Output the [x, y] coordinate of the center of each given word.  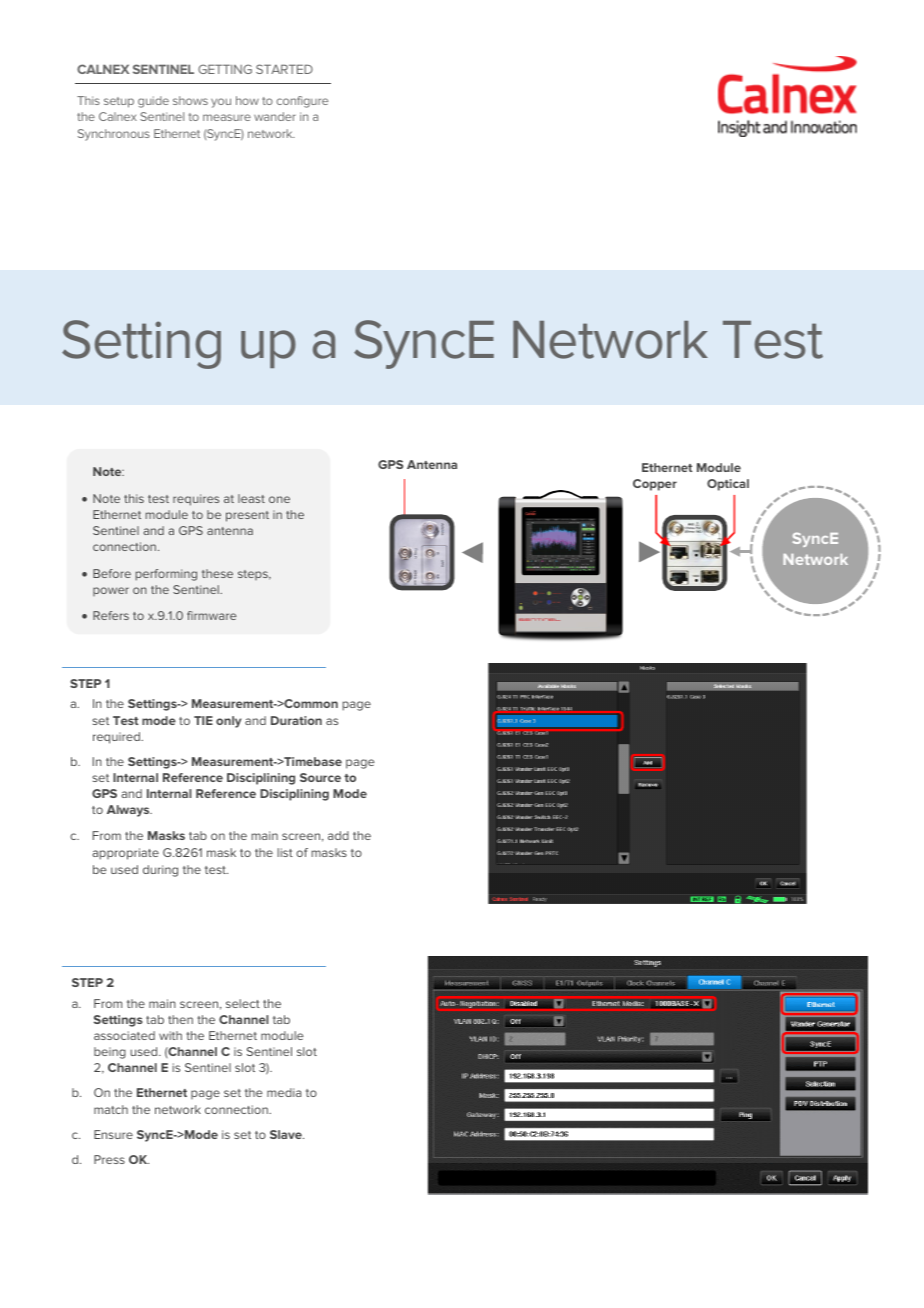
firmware [211, 615]
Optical [728, 485]
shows [190, 100]
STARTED [284, 69]
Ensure [113, 1134]
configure [302, 102]
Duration [296, 720]
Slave [287, 1134]
